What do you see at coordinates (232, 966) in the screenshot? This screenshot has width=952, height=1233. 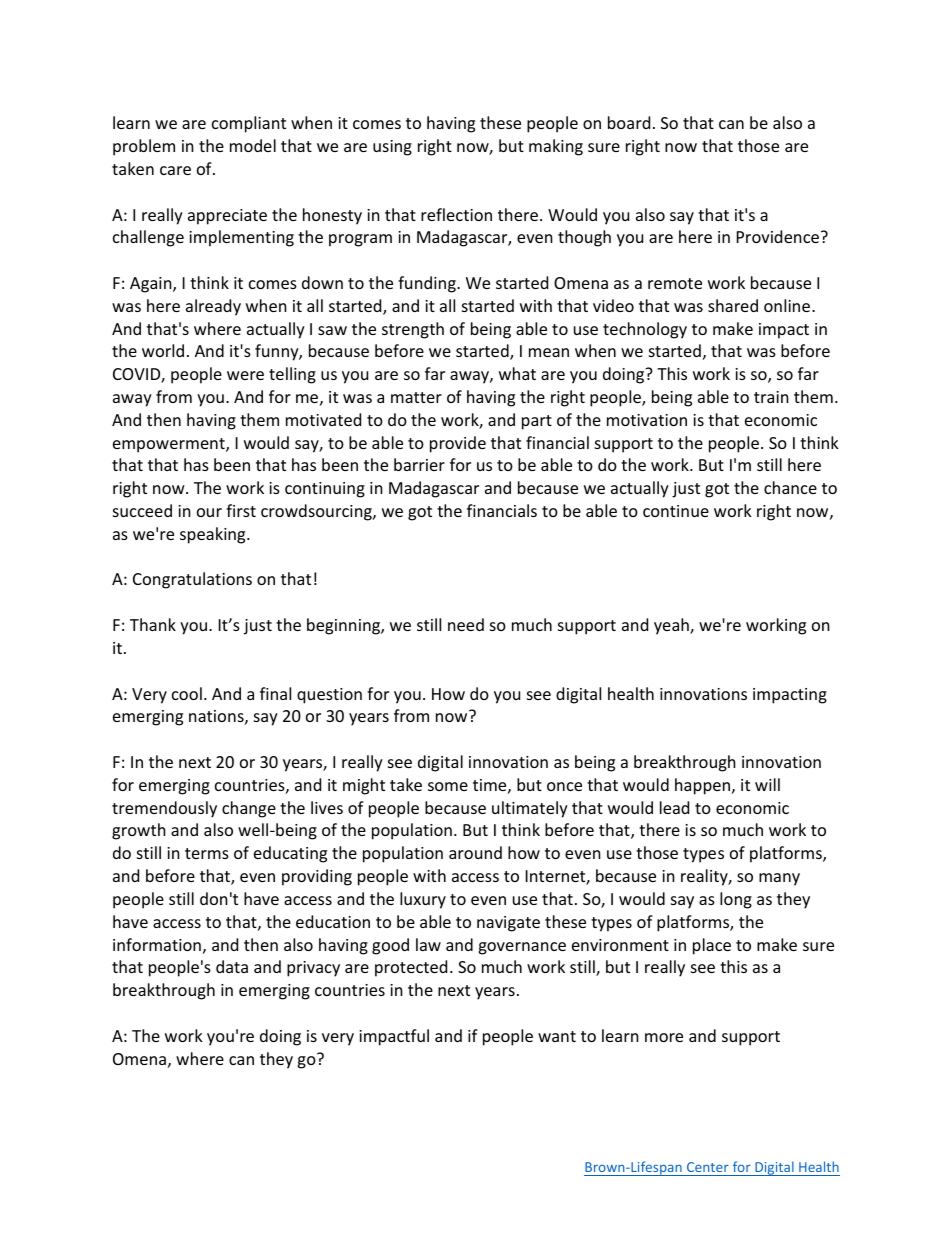 I see `data` at bounding box center [232, 966].
